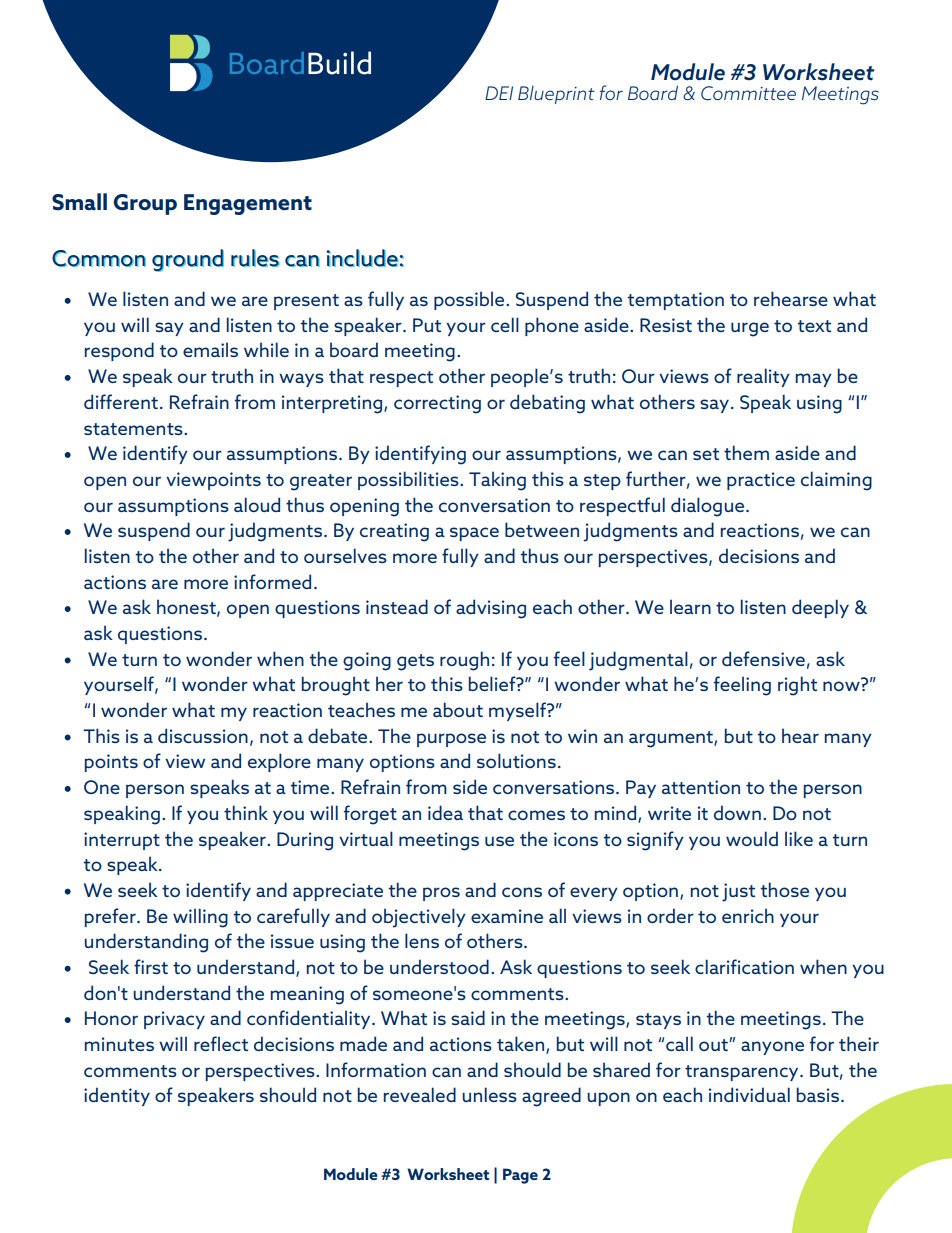 This screenshot has width=952, height=1233. Describe the element at coordinates (499, 93) in the screenshot. I see `DEI` at that location.
